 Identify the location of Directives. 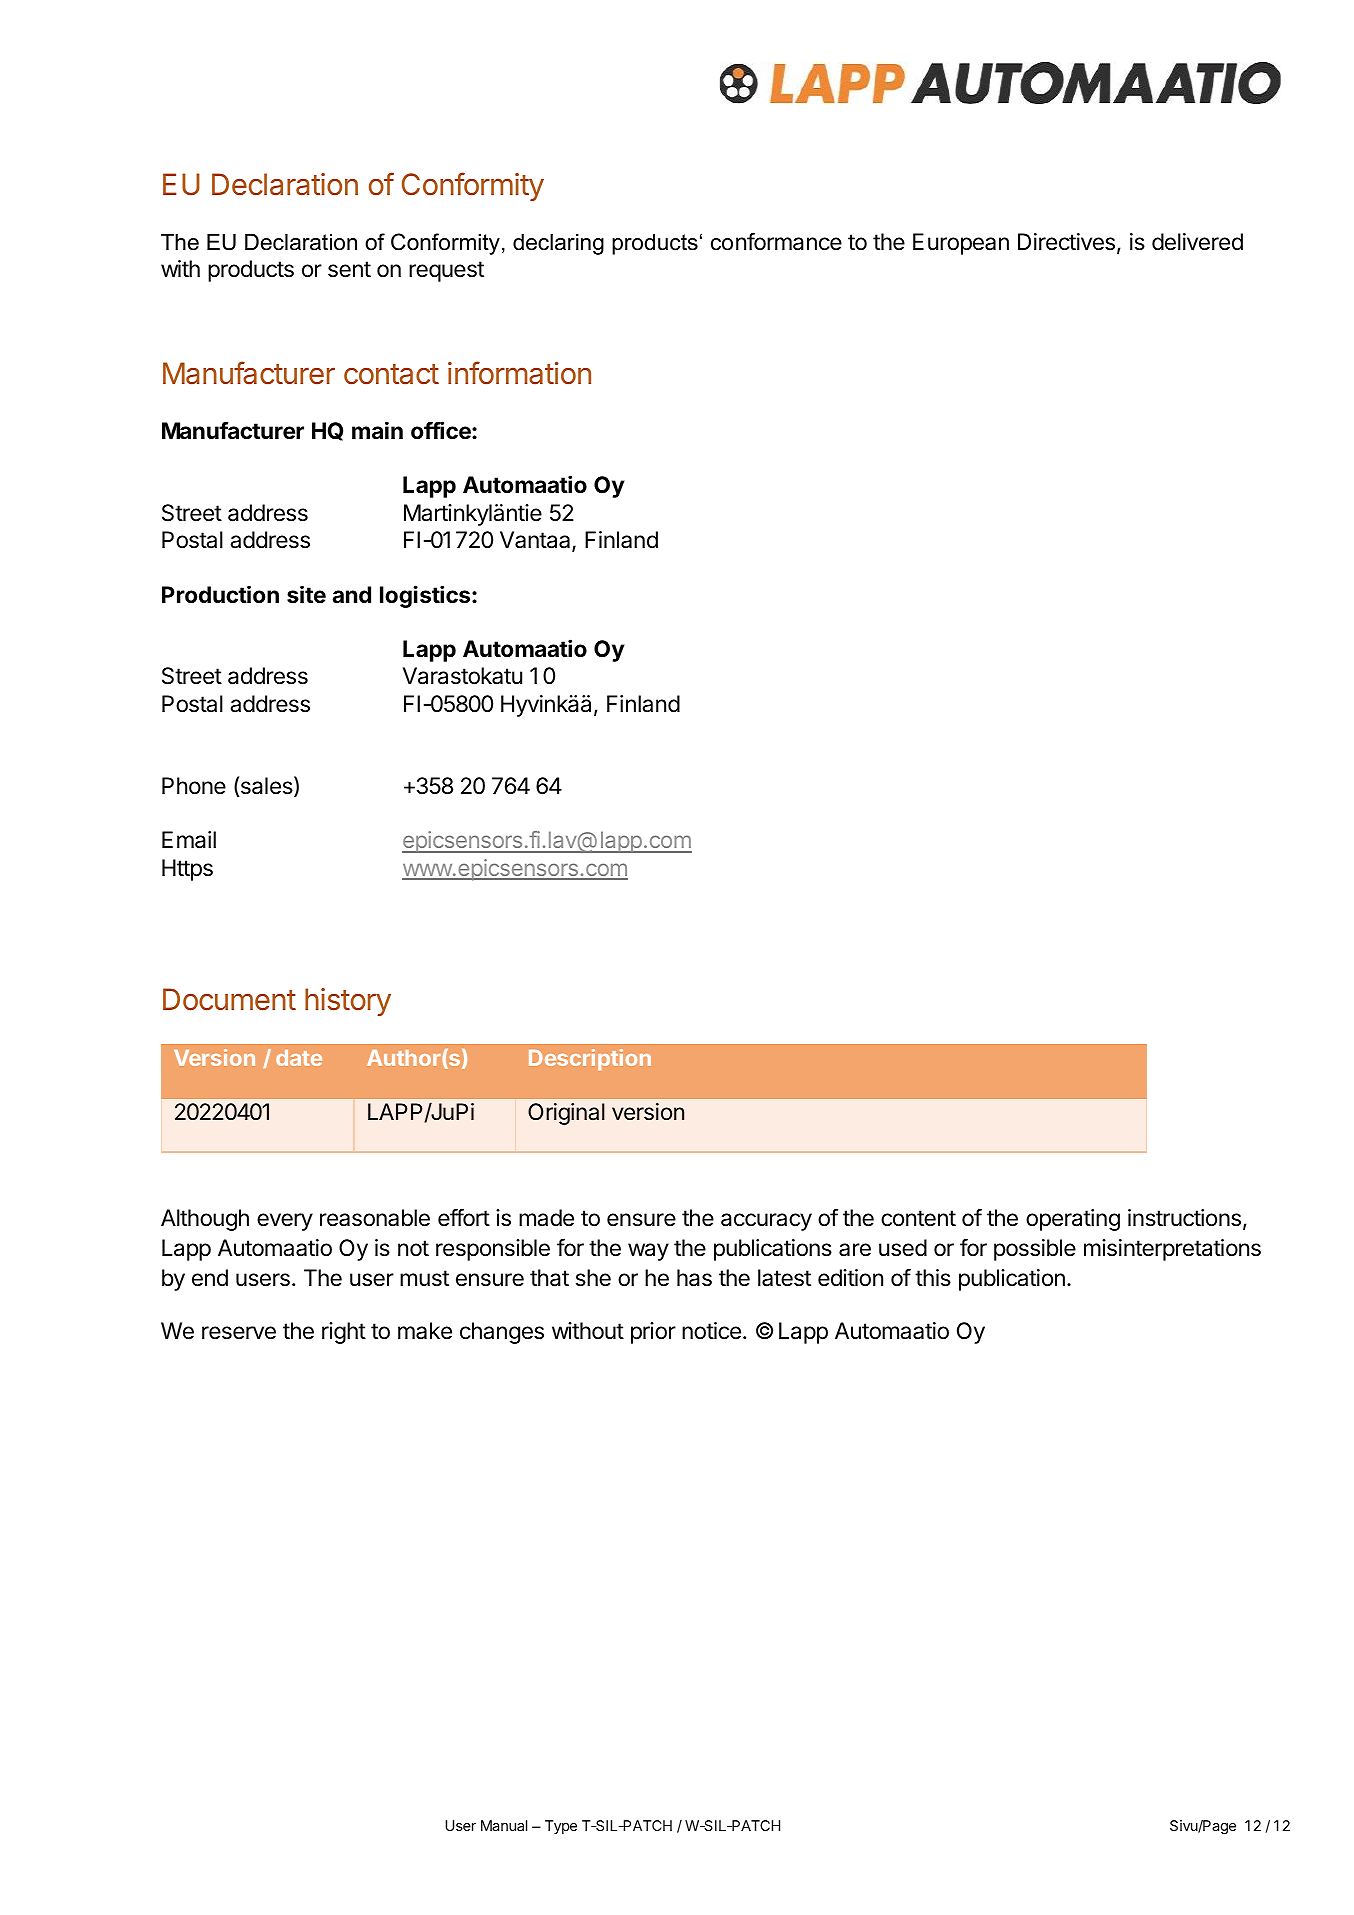
(1066, 242).
